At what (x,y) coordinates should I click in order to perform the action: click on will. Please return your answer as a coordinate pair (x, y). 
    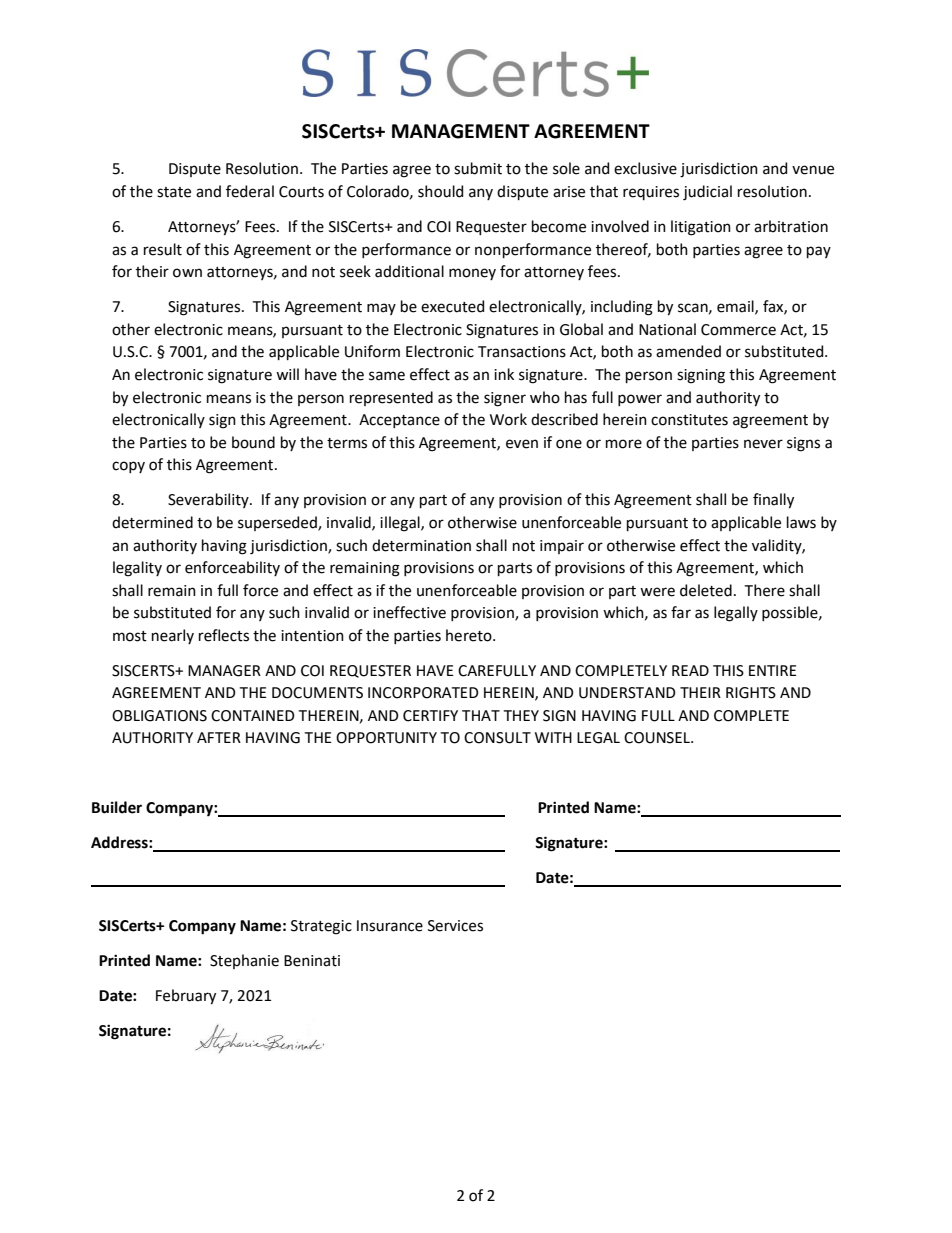
    Looking at the image, I should click on (287, 374).
